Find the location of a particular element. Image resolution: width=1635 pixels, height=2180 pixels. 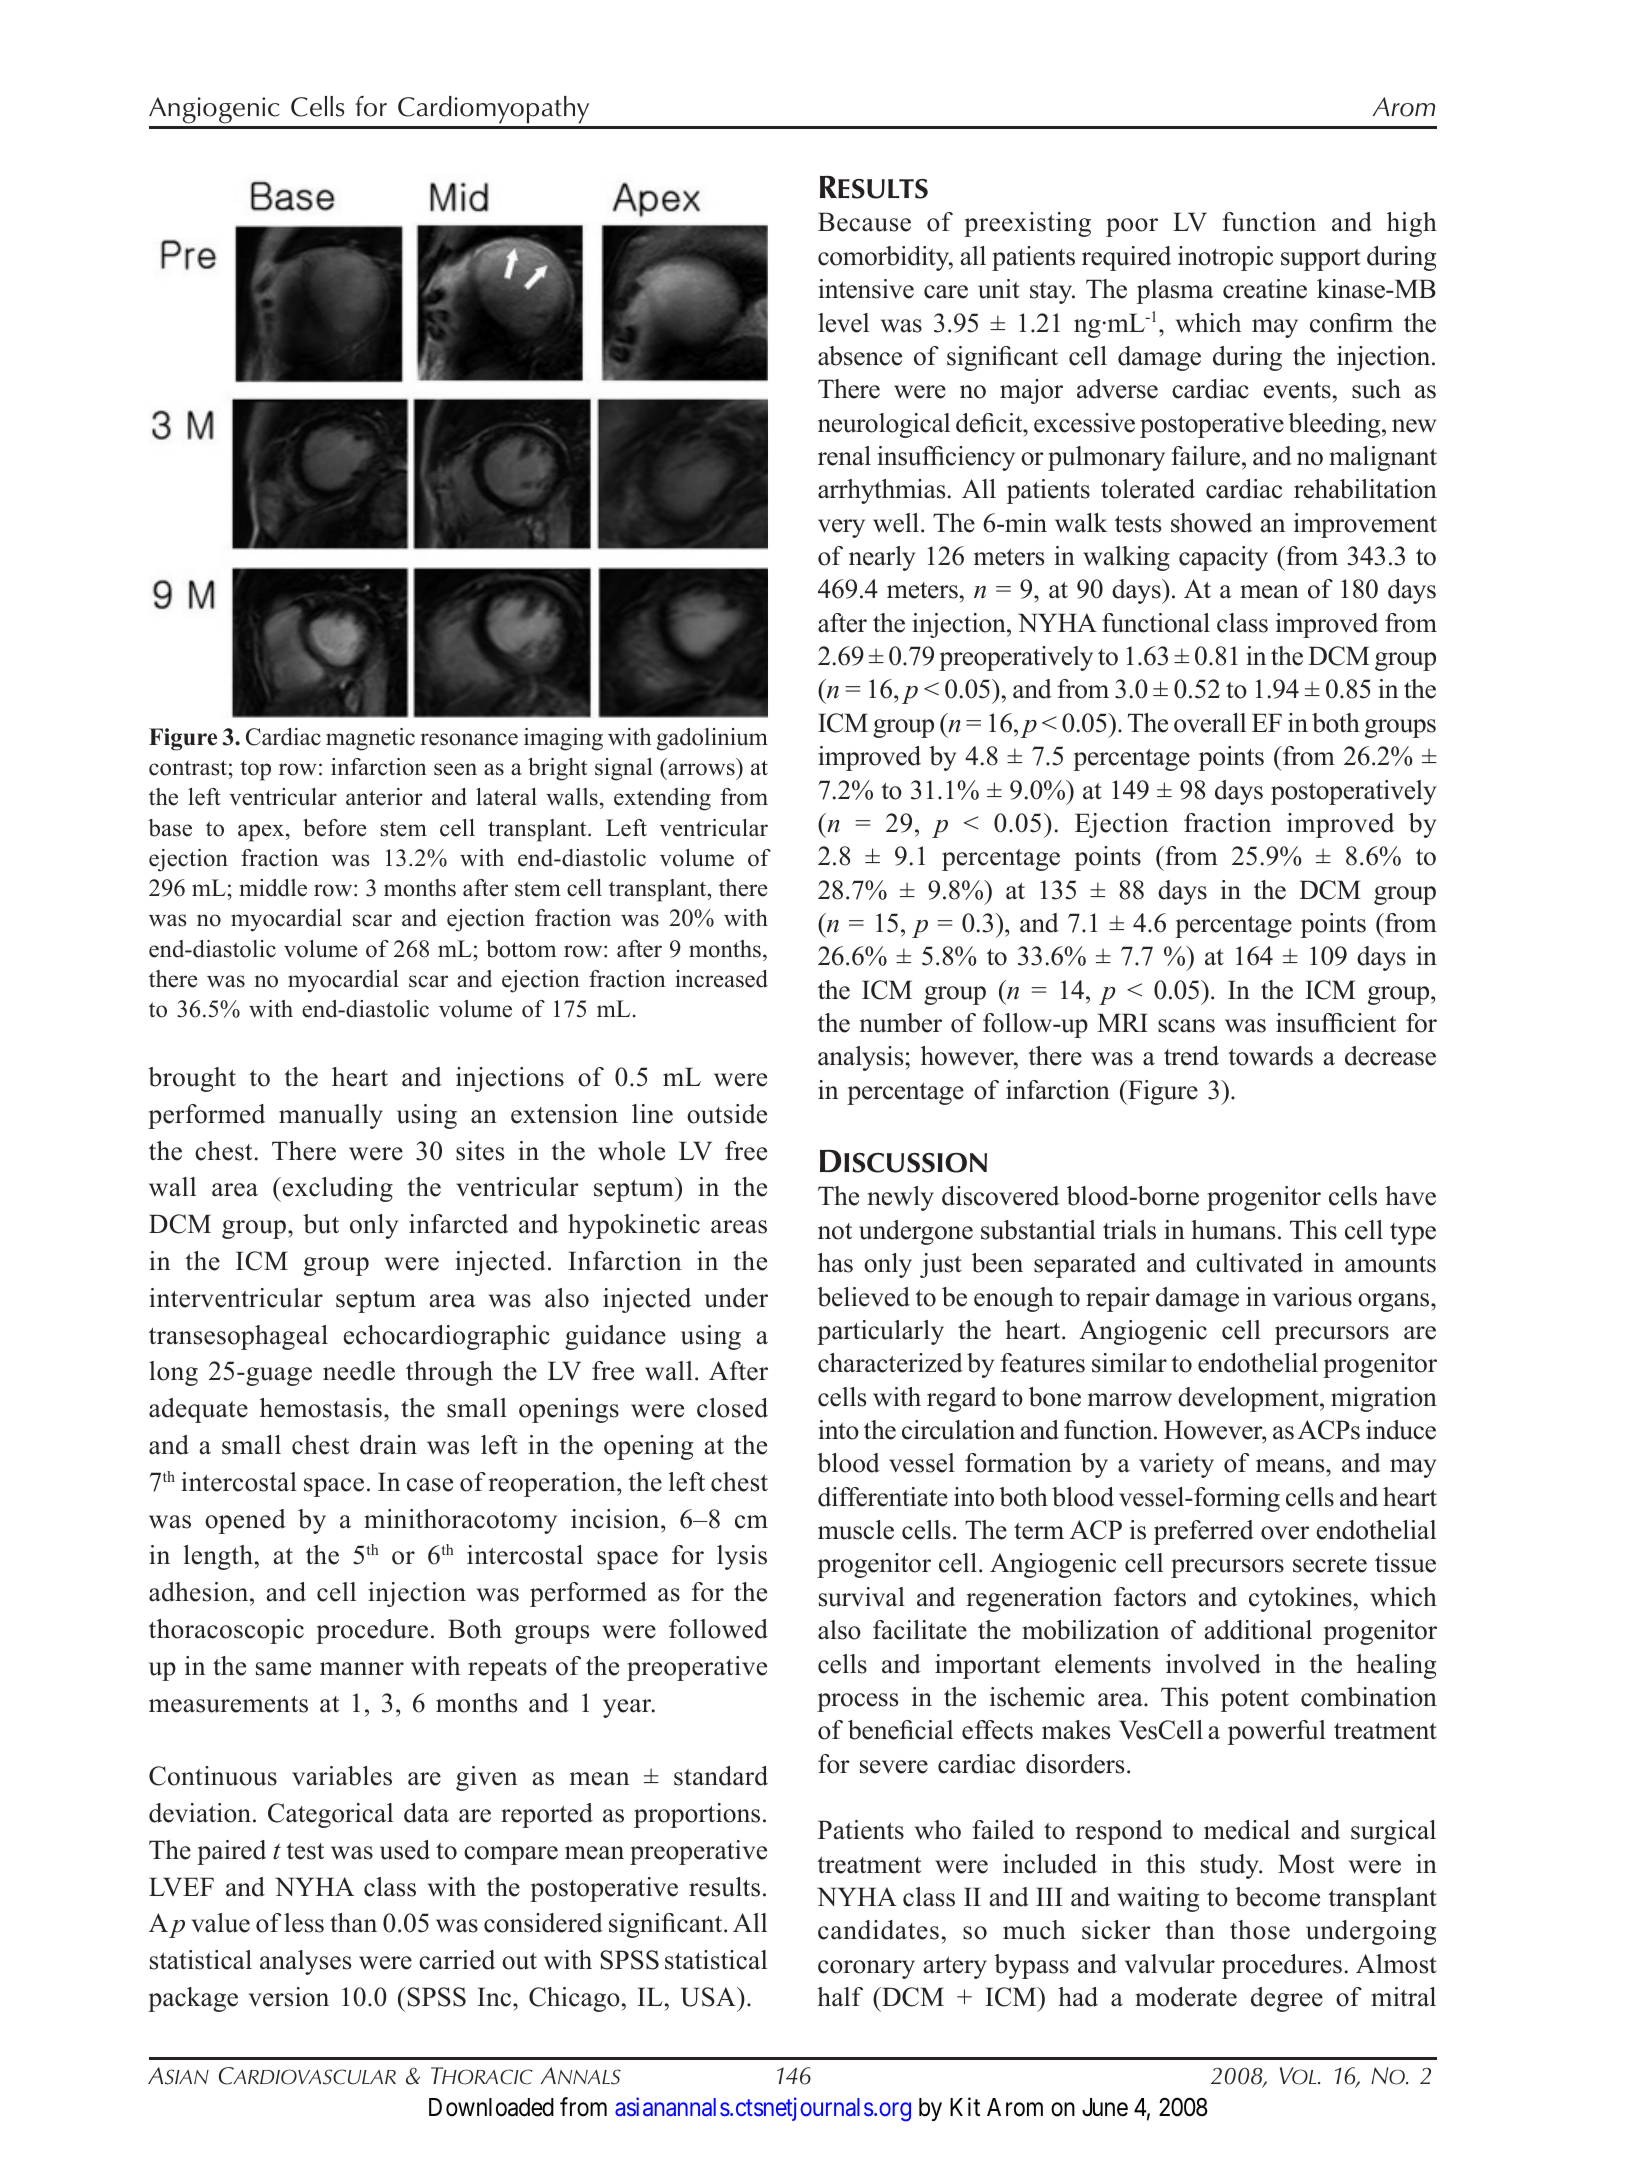

version is located at coordinates (289, 1997).
